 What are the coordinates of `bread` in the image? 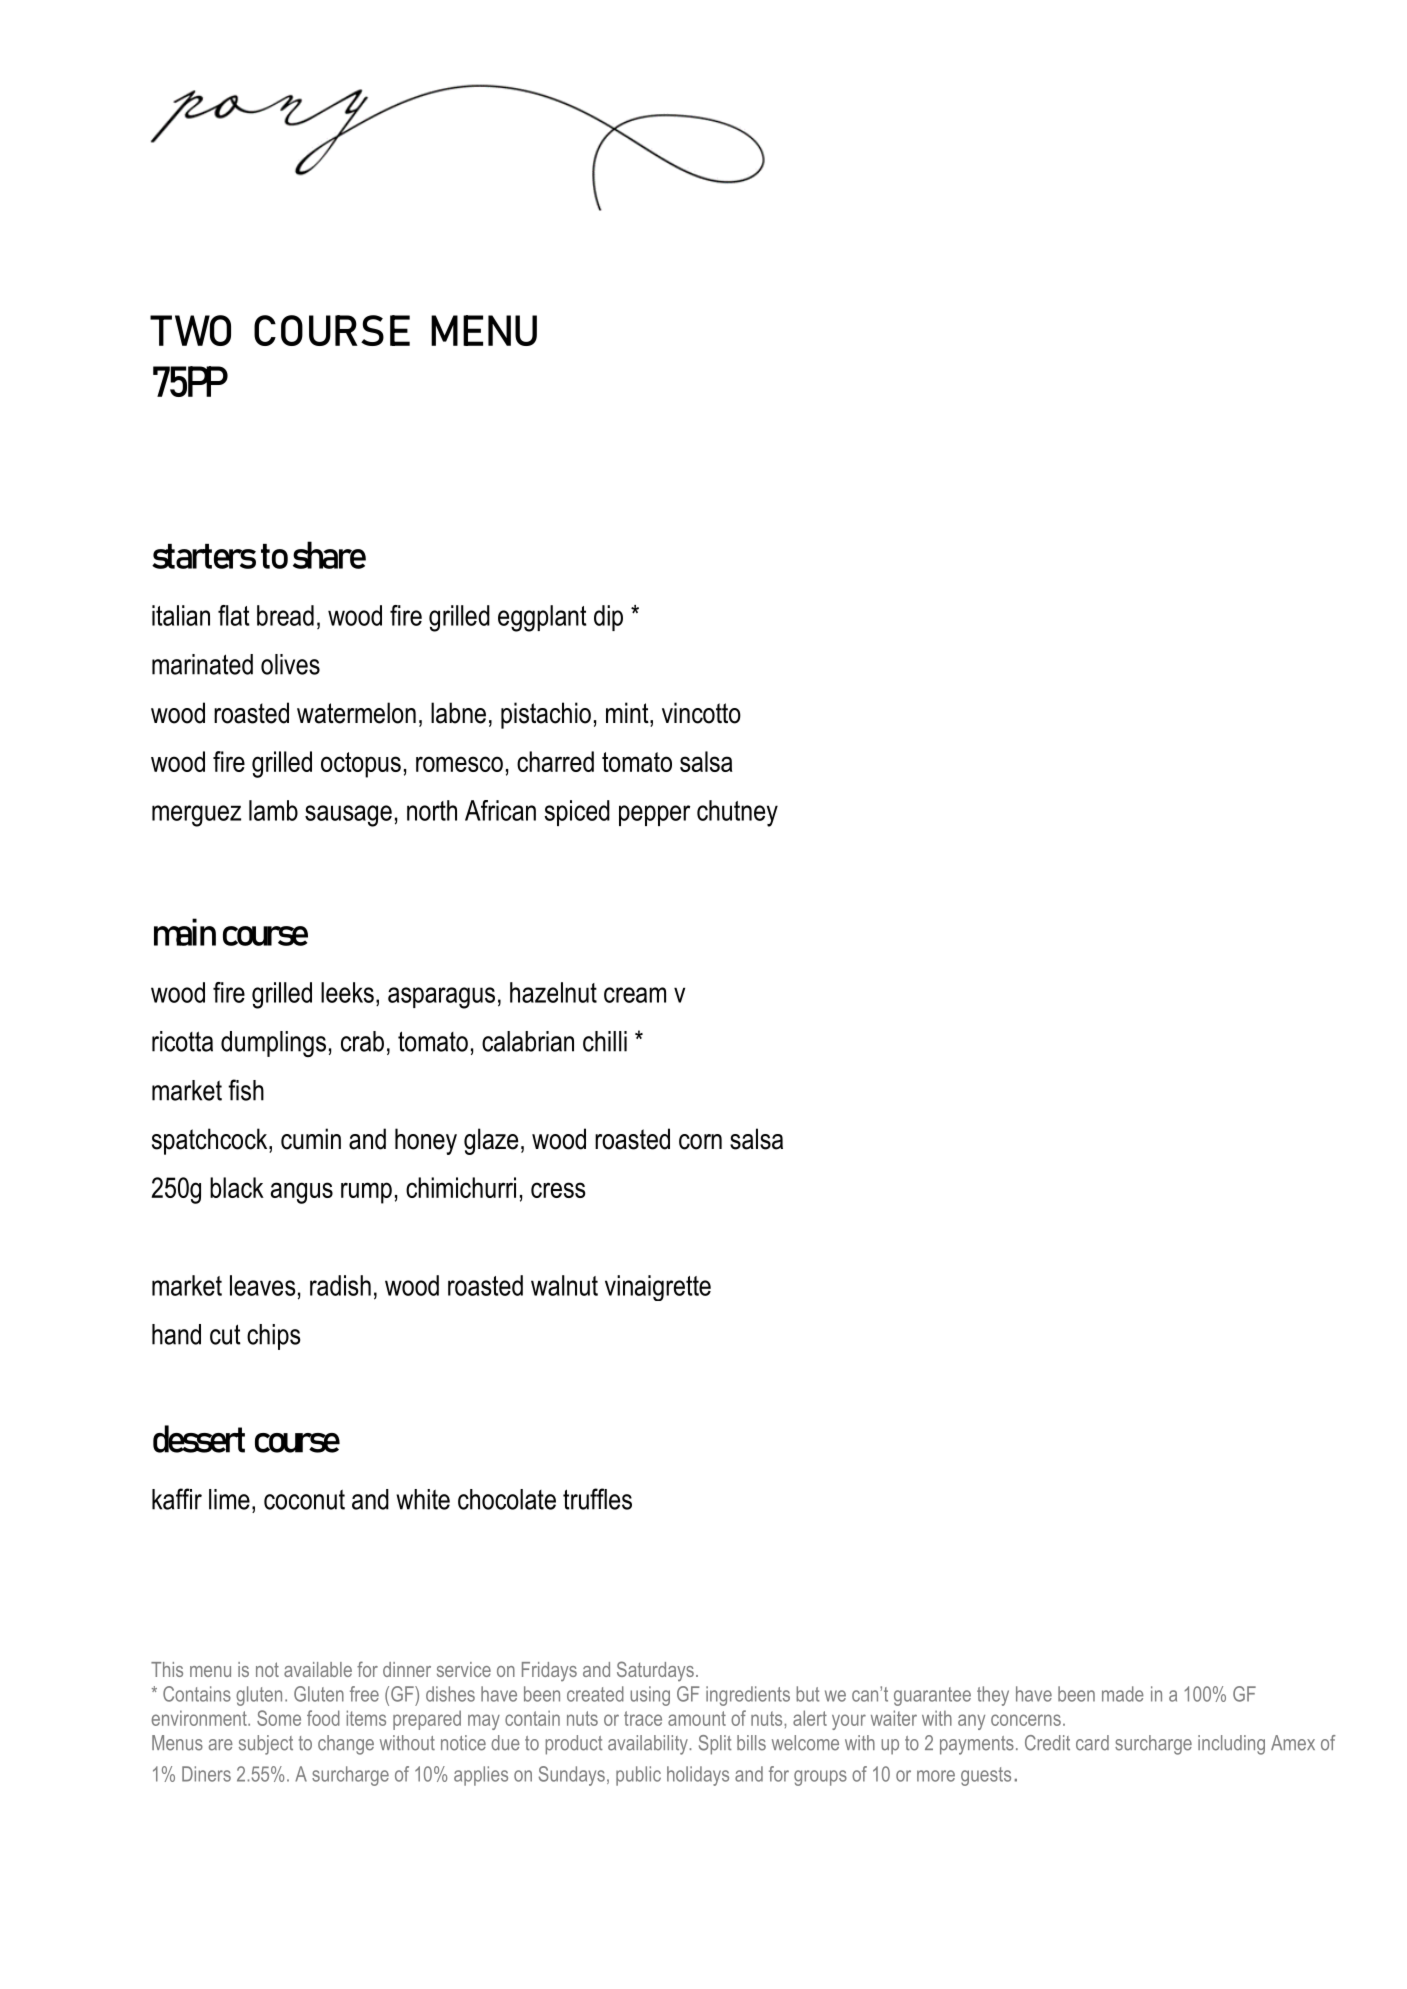 It's located at (285, 615).
